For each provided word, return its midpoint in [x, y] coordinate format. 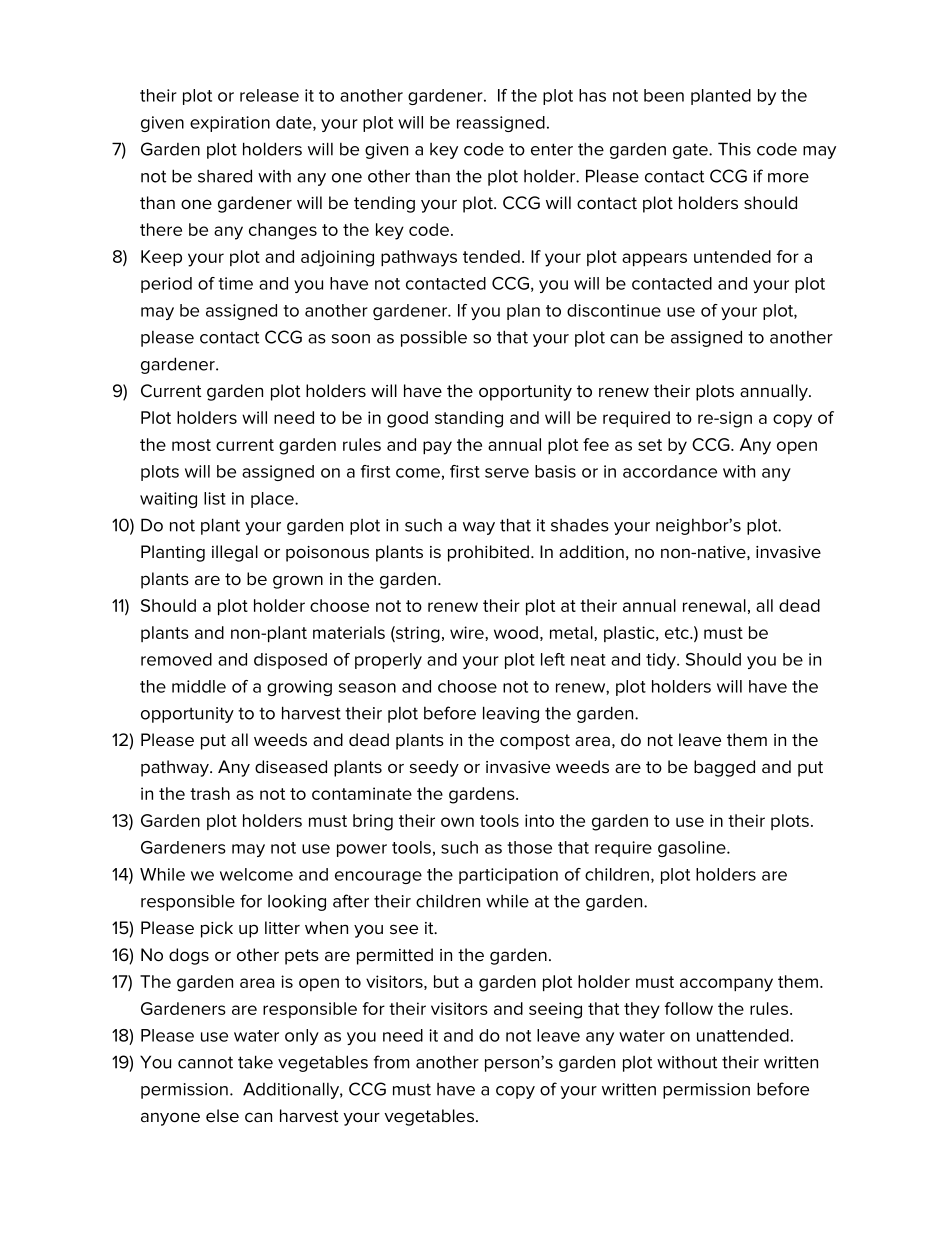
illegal [235, 553]
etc [678, 633]
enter [552, 149]
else [222, 1116]
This [734, 149]
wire [468, 632]
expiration [230, 124]
